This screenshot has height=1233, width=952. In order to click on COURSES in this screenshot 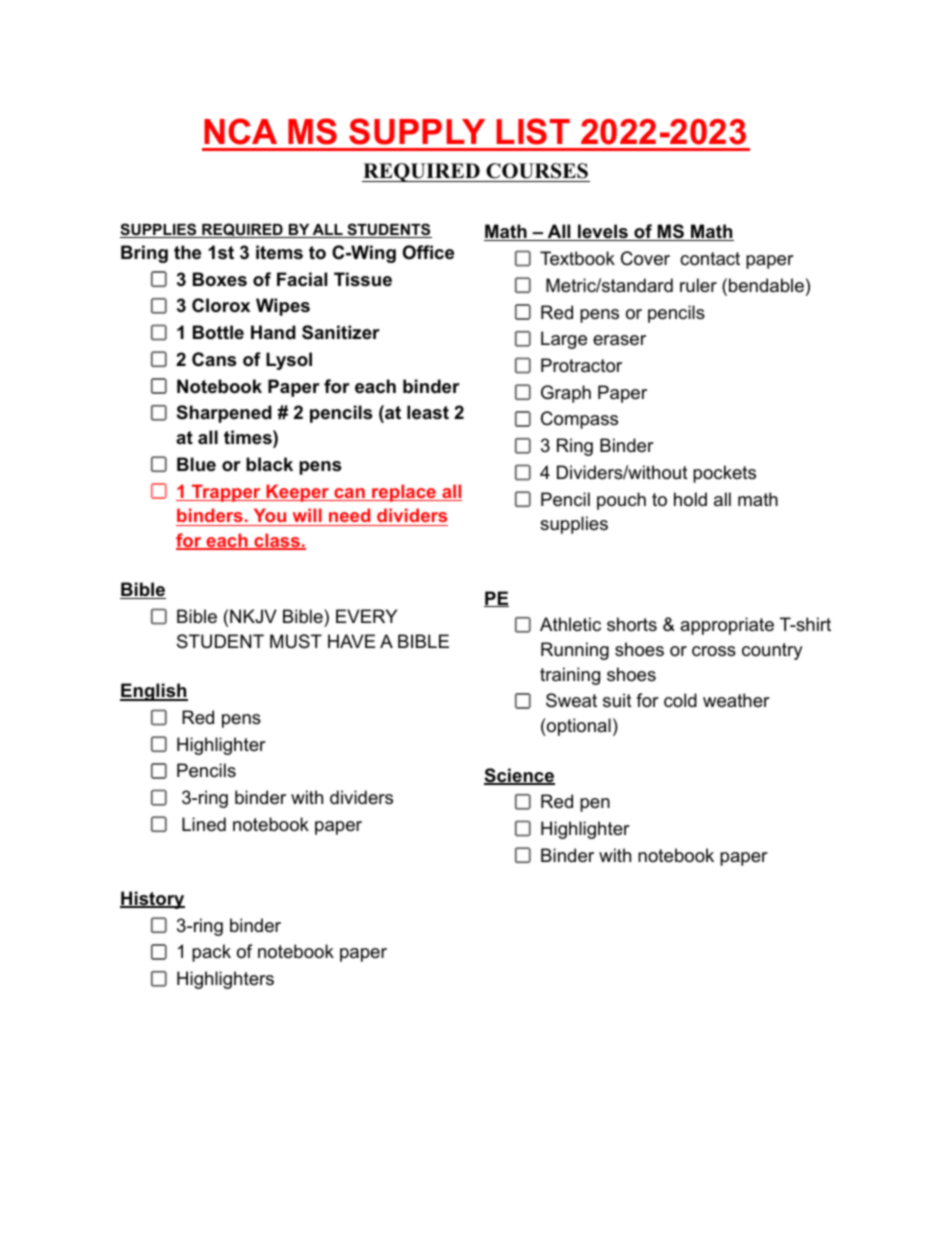, I will do `click(537, 172)`.
